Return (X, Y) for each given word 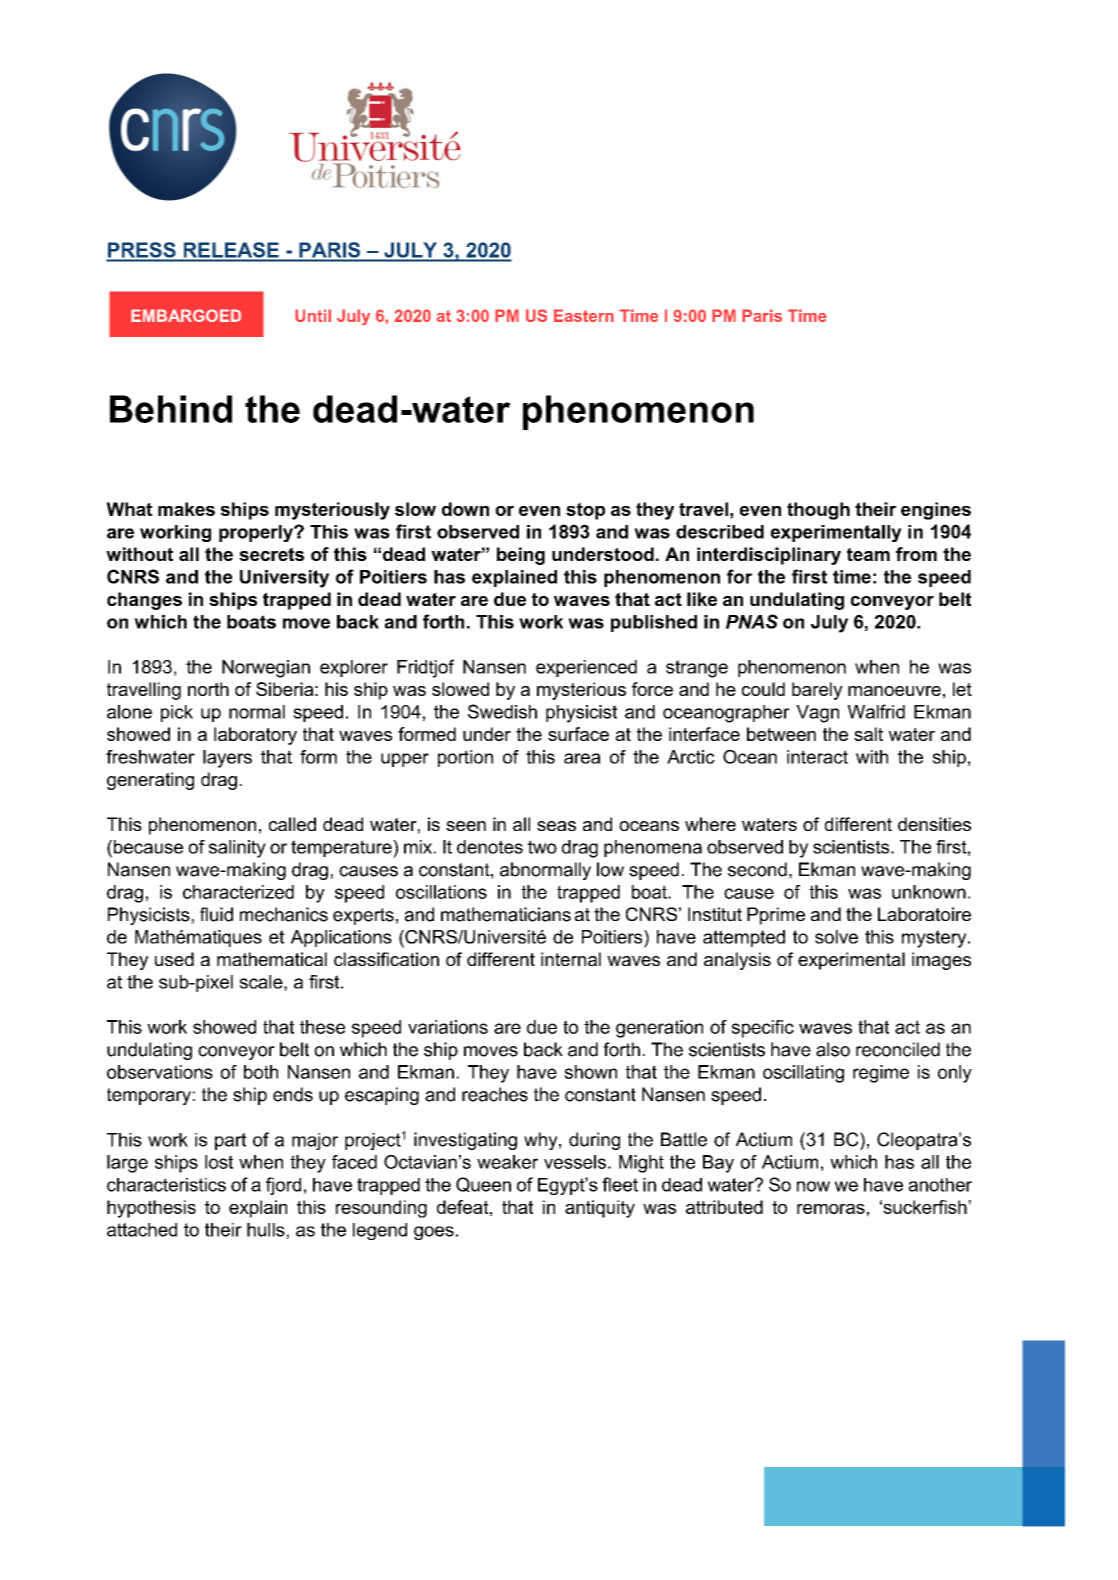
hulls (267, 1231)
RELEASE (231, 249)
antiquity (600, 1209)
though (818, 511)
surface (578, 734)
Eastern (584, 315)
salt (868, 734)
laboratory (255, 736)
